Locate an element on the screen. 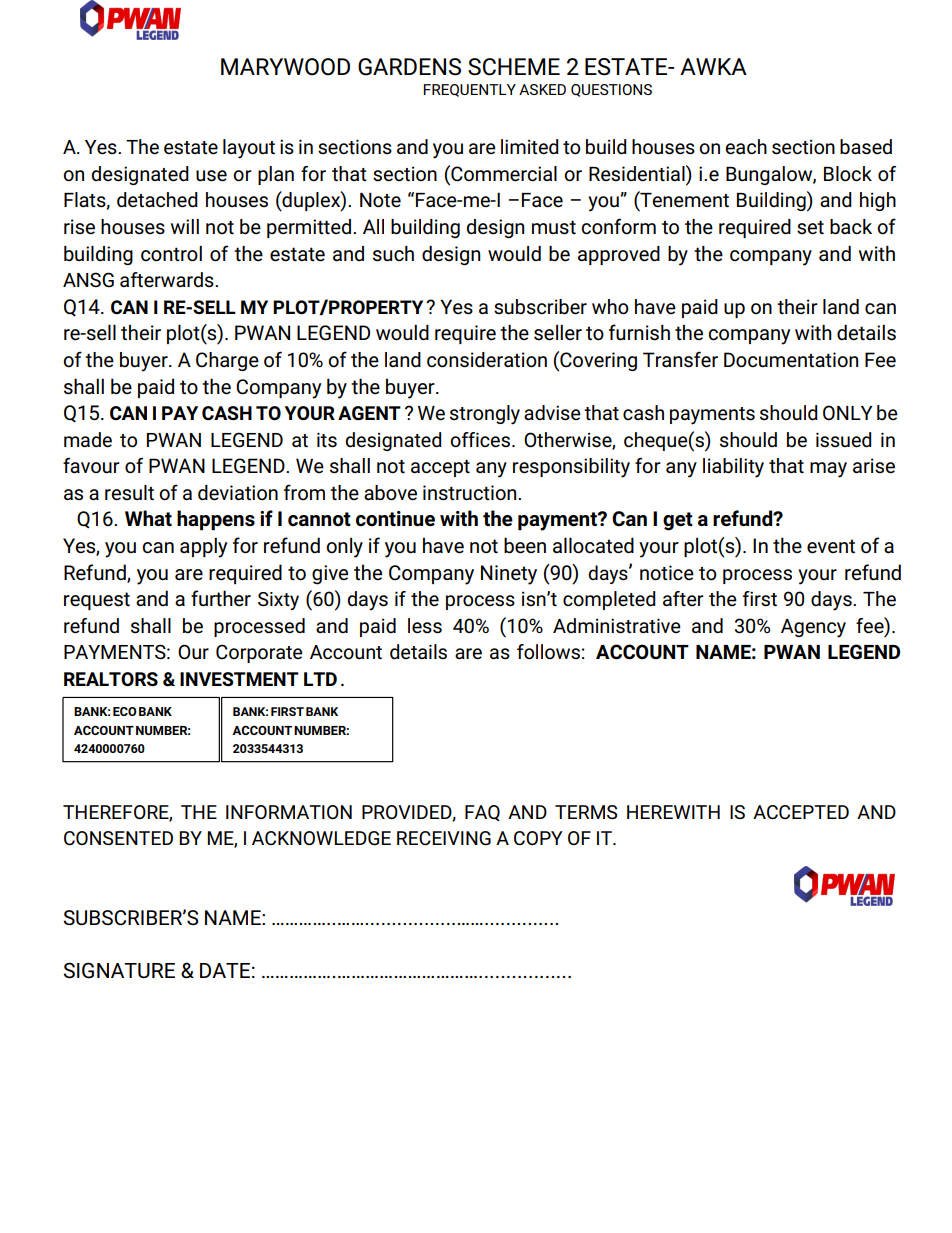  SIGNATURE is located at coordinates (119, 970).
